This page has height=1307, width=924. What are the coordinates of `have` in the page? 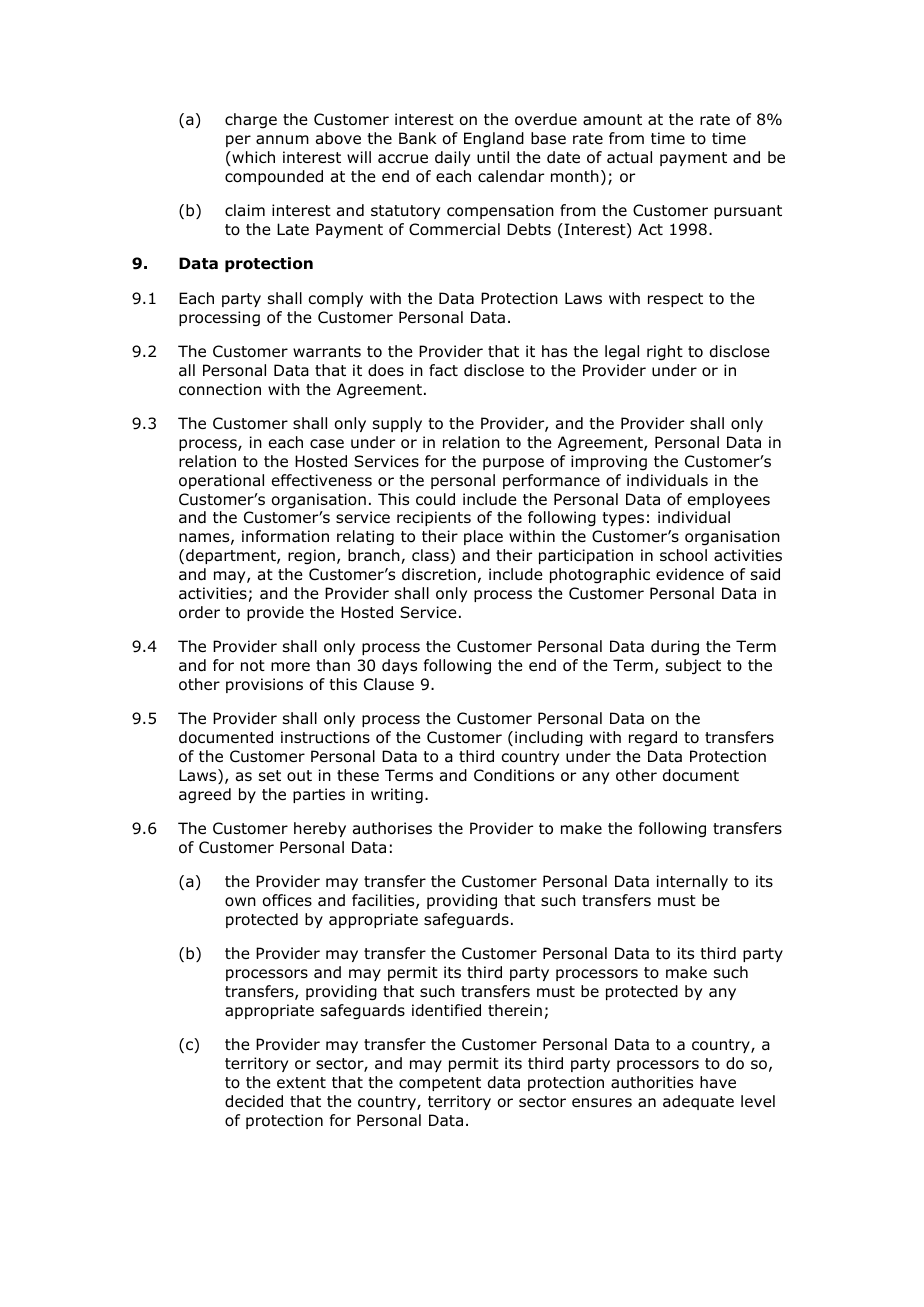 It's located at (718, 1082).
